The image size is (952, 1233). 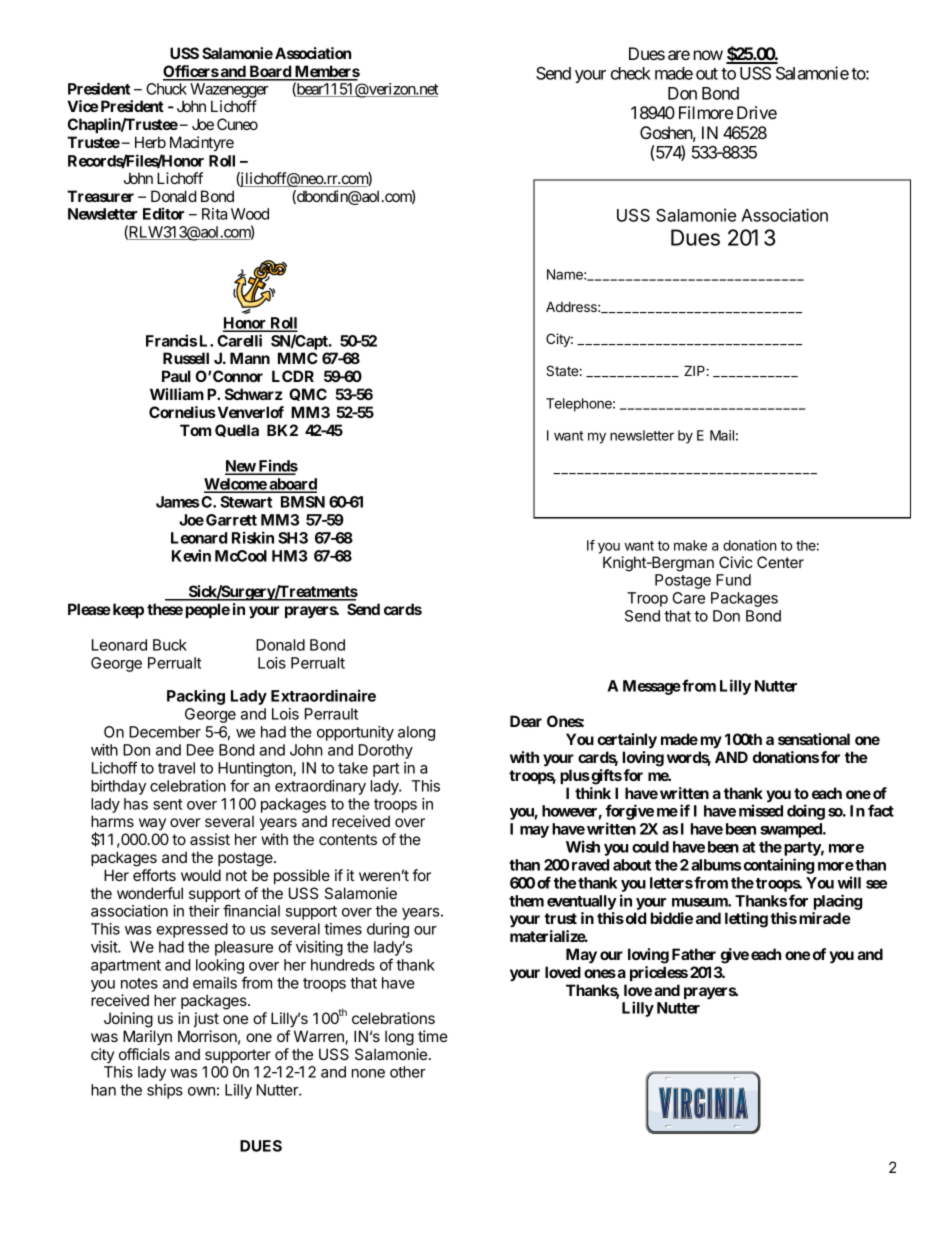 What do you see at coordinates (631, 73) in the screenshot?
I see `check` at bounding box center [631, 73].
